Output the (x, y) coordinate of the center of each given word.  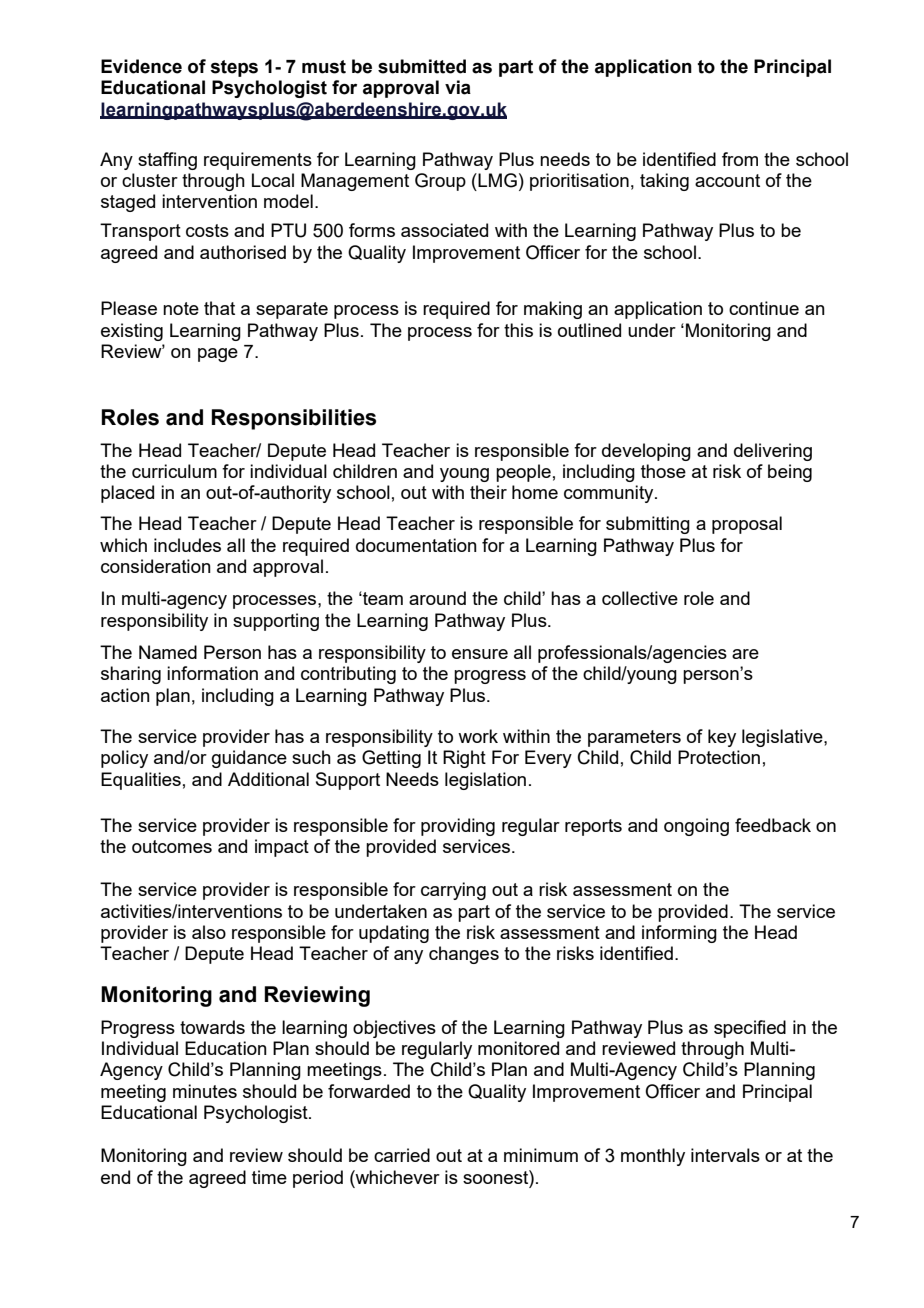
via (458, 87)
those (663, 471)
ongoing (696, 827)
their (488, 492)
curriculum (174, 471)
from (740, 159)
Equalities (141, 781)
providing (458, 827)
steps (234, 68)
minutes (205, 1091)
